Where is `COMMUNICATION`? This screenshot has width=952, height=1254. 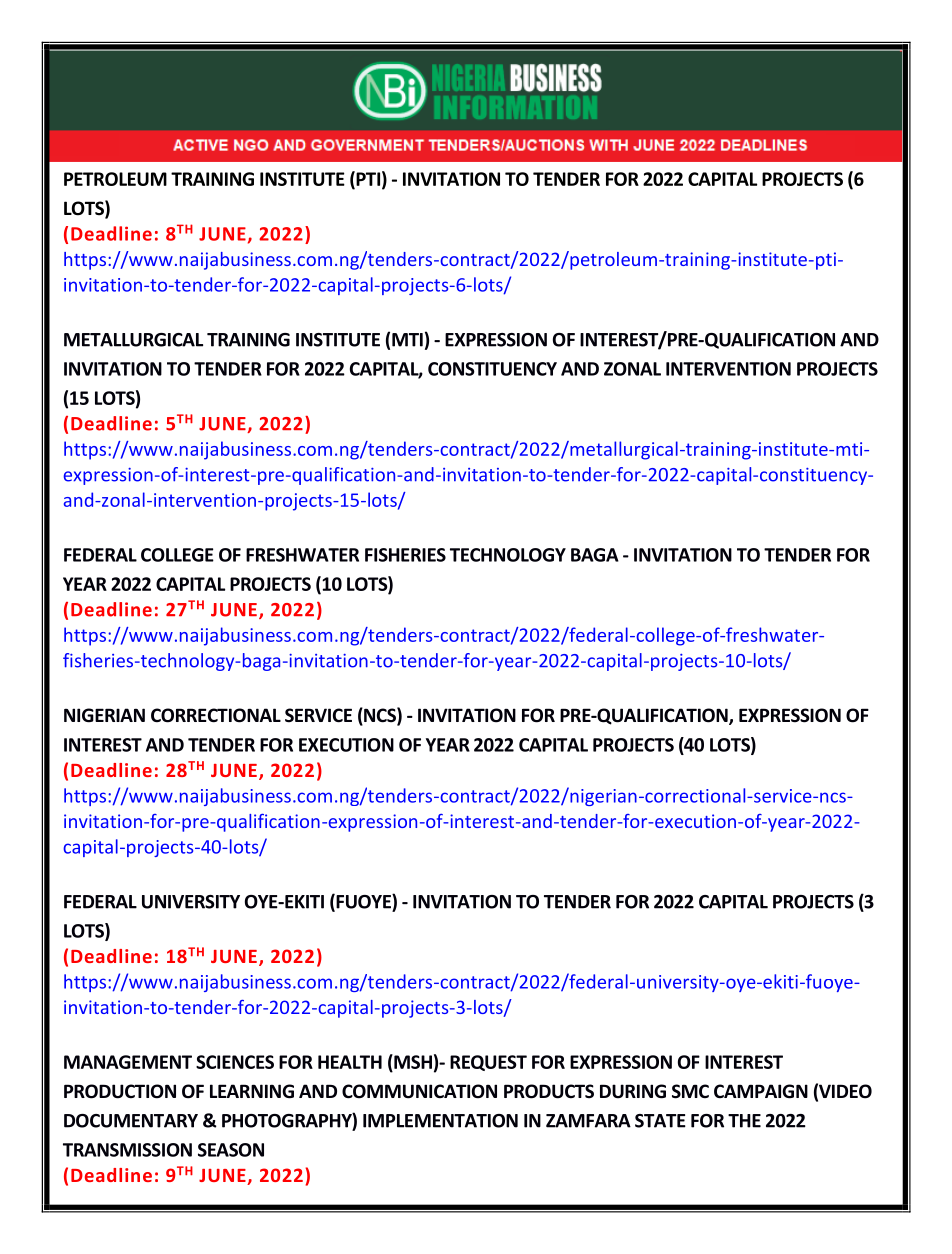
COMMUNICATION is located at coordinates (419, 1091).
